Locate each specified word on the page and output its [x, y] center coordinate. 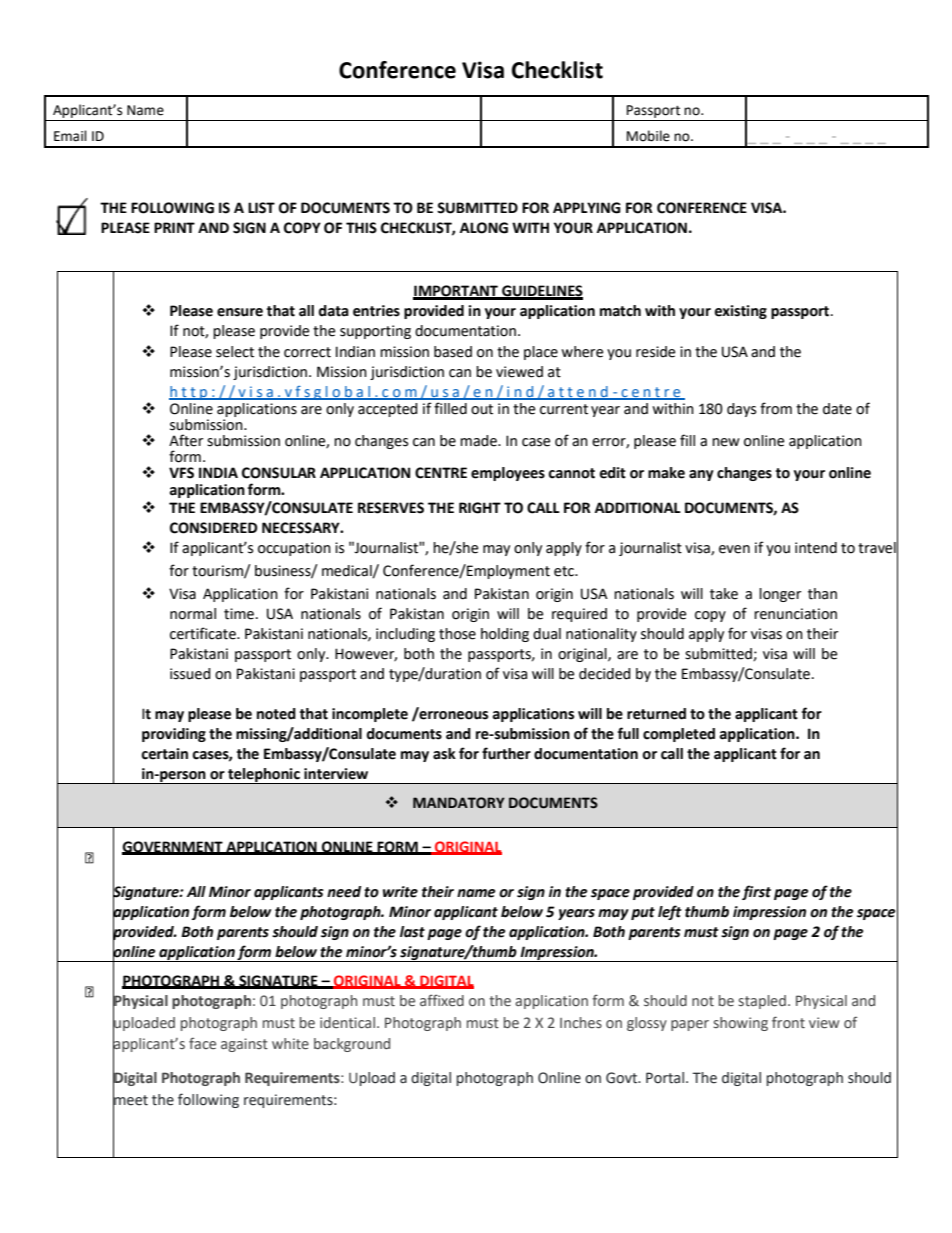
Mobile [648, 136]
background [352, 1045]
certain [164, 754]
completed [679, 735]
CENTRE [441, 473]
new [726, 442]
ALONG [484, 228]
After [186, 440]
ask [444, 754]
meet [130, 1100]
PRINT [174, 227]
